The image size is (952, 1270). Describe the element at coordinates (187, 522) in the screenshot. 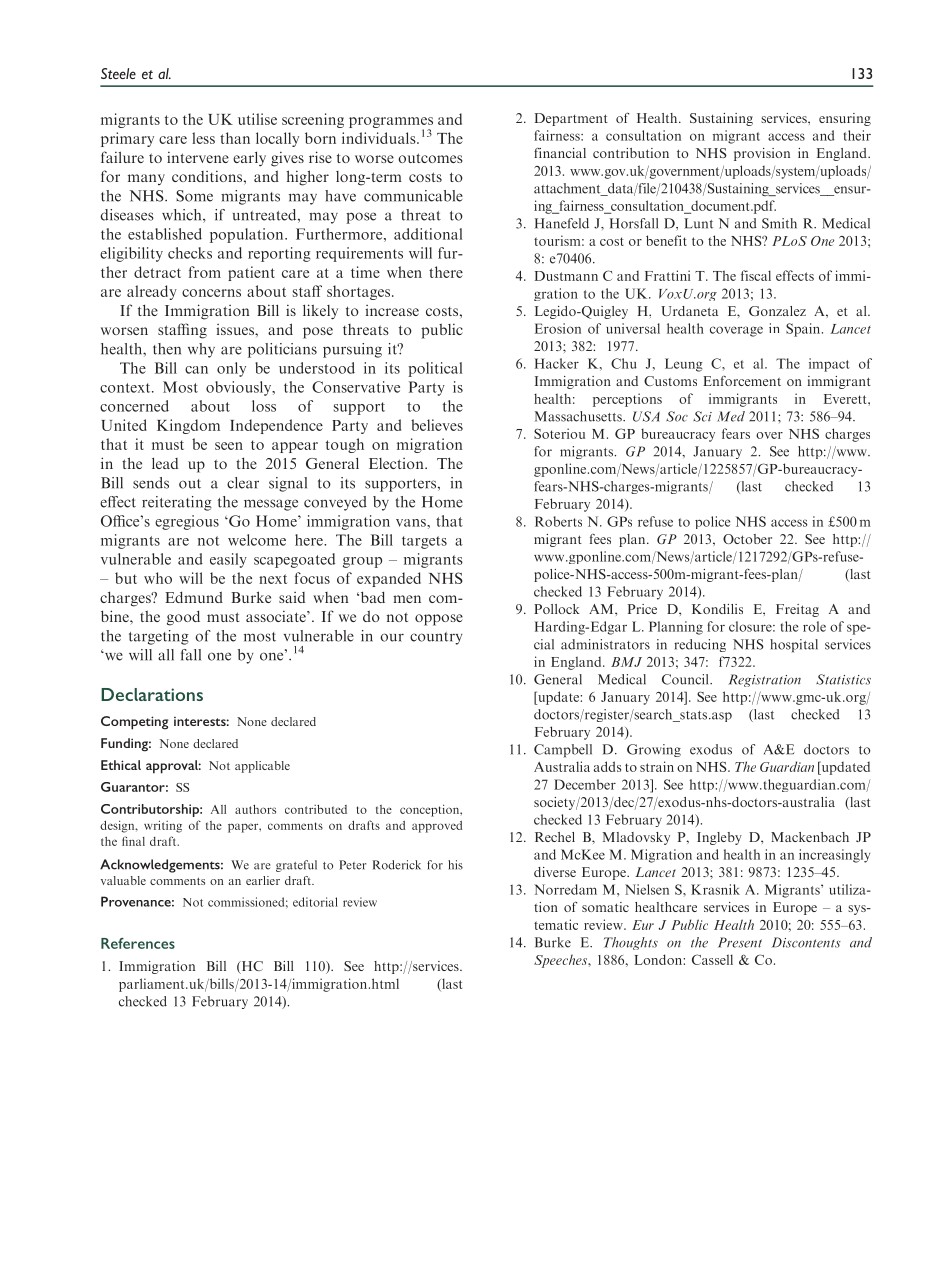

I see `egregious` at that location.
